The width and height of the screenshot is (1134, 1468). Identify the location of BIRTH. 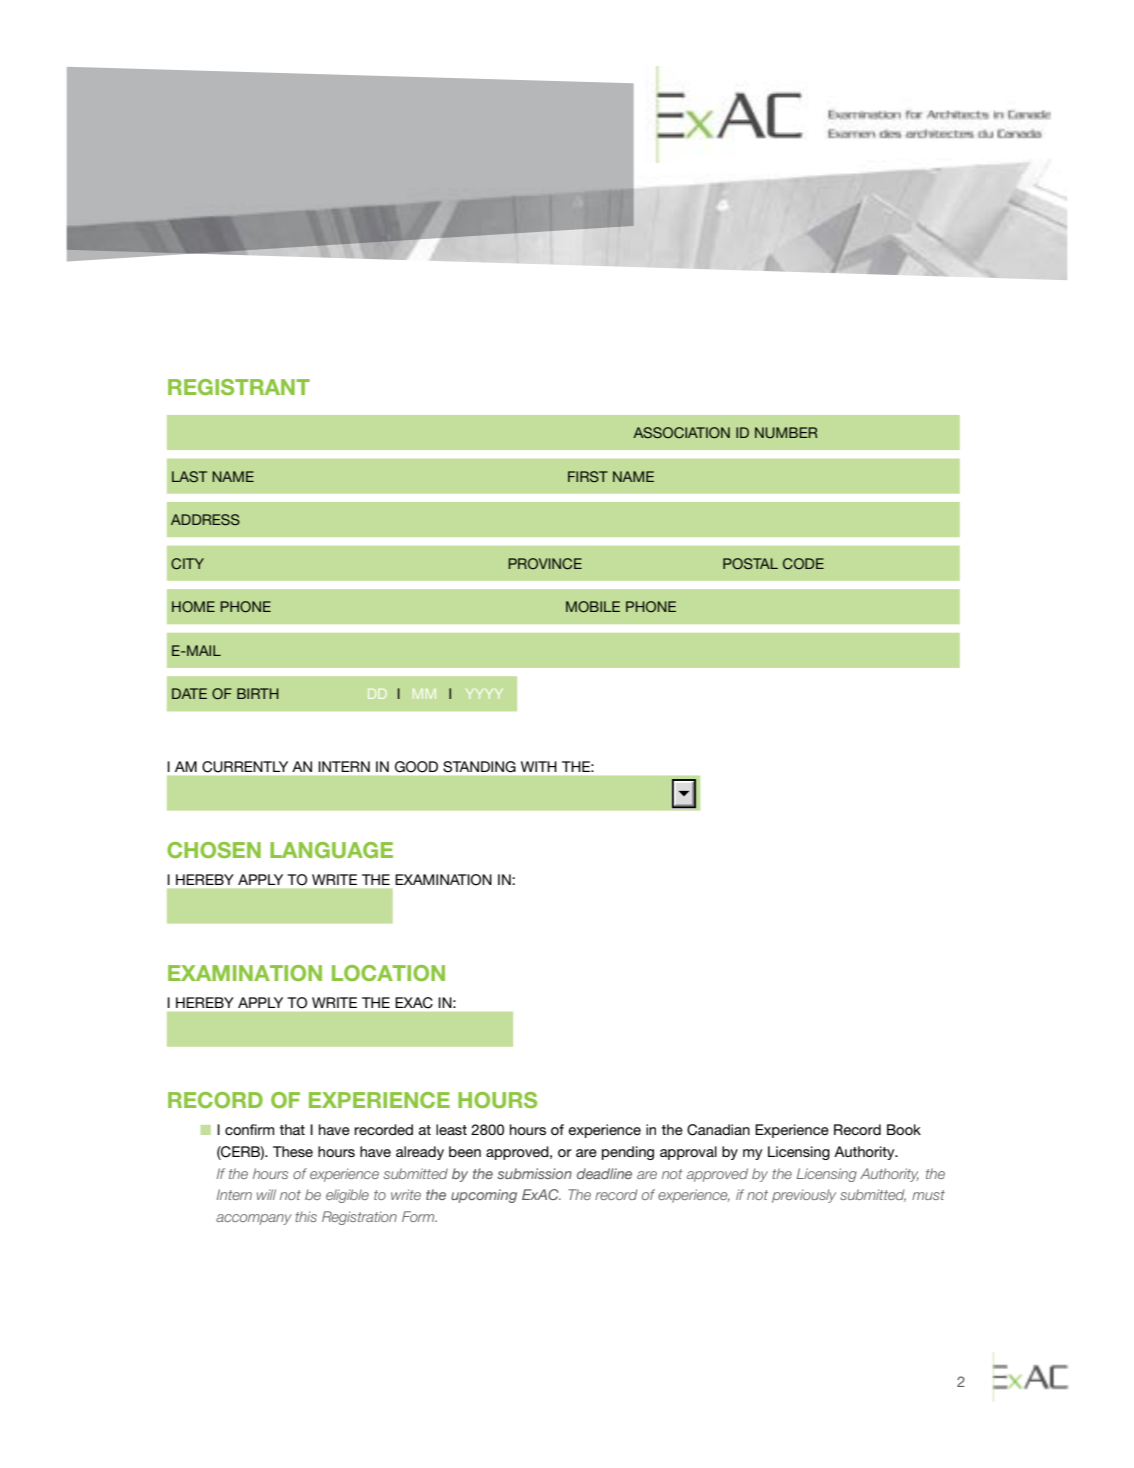
(258, 693).
